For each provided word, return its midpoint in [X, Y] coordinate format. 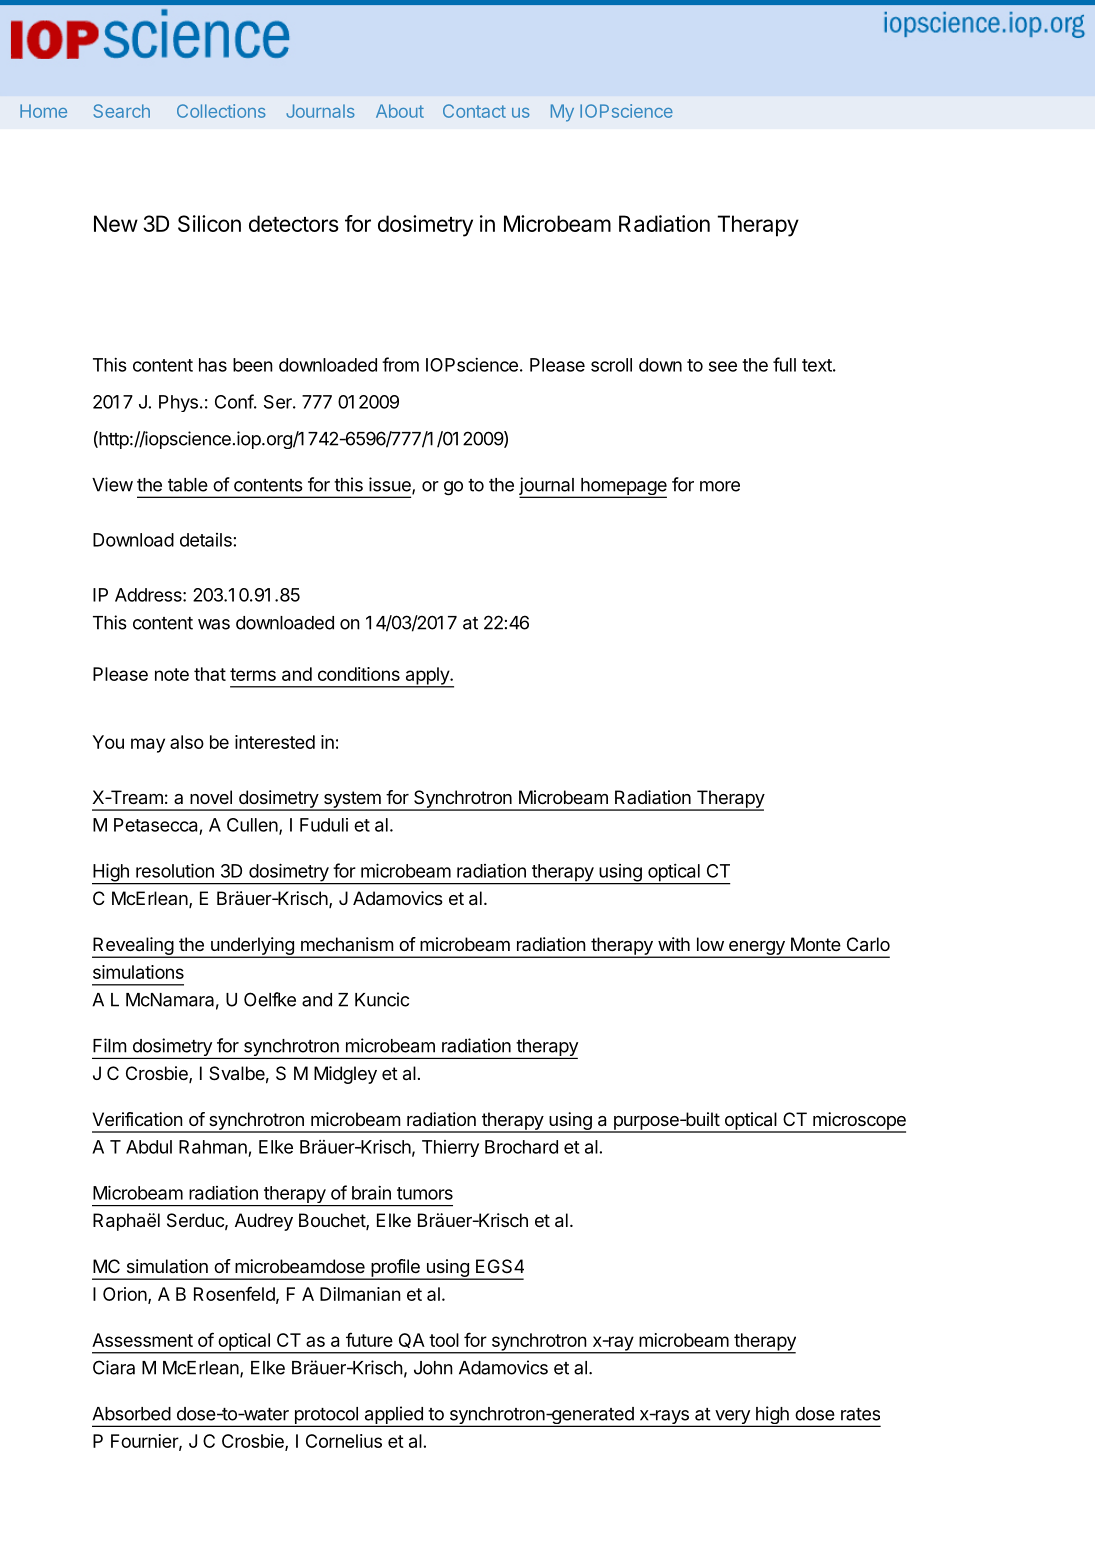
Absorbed [131, 1414]
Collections [221, 111]
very [732, 1418]
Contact [474, 111]
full [784, 364]
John [433, 1368]
